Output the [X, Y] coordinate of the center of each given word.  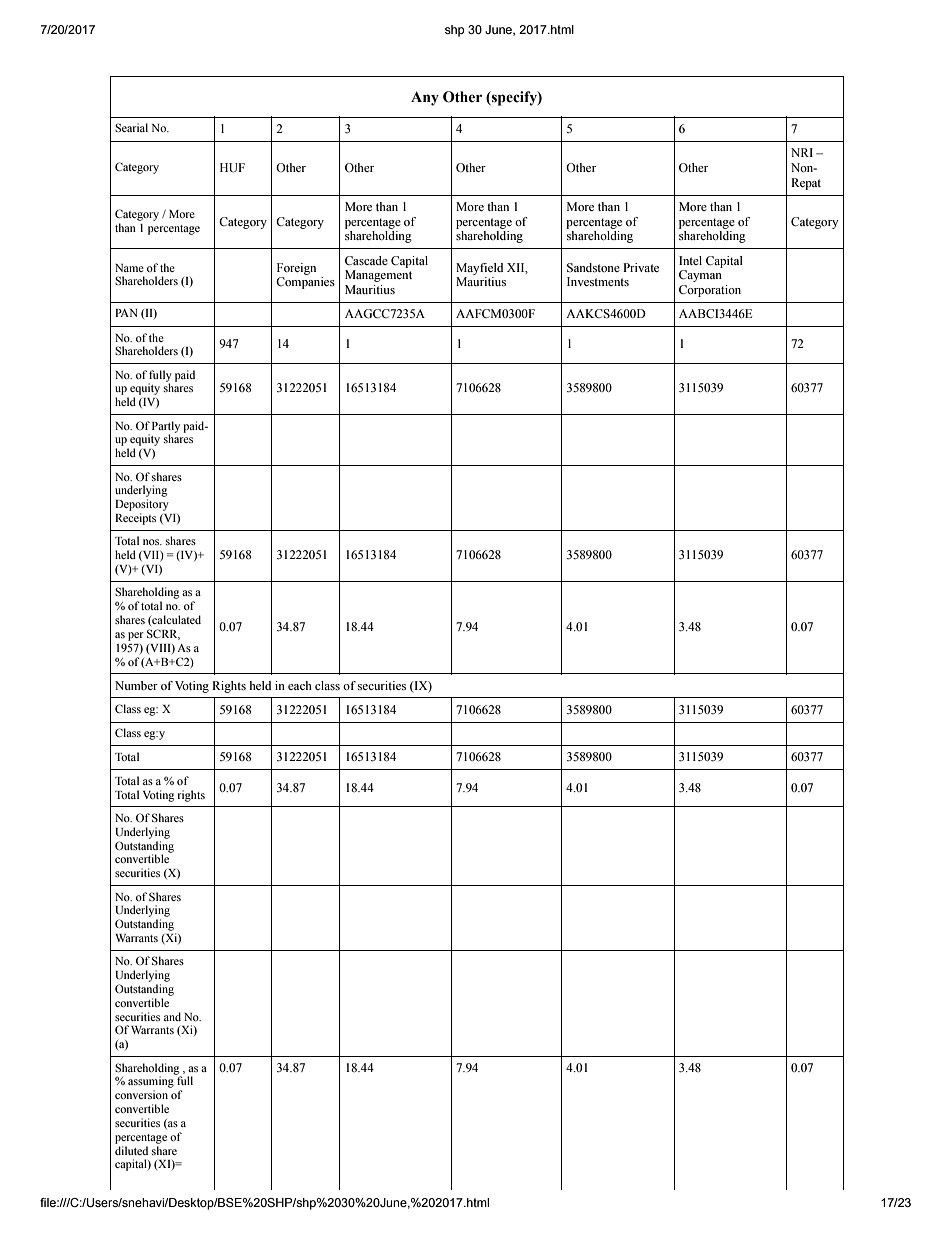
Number [136, 685]
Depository [142, 505]
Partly [166, 428]
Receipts [135, 519]
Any [425, 98]
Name [129, 268]
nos [152, 542]
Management [378, 276]
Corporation [710, 291]
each [300, 685]
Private [641, 267]
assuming [152, 1082]
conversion [141, 1094]
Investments [598, 281]
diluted [131, 1150]
